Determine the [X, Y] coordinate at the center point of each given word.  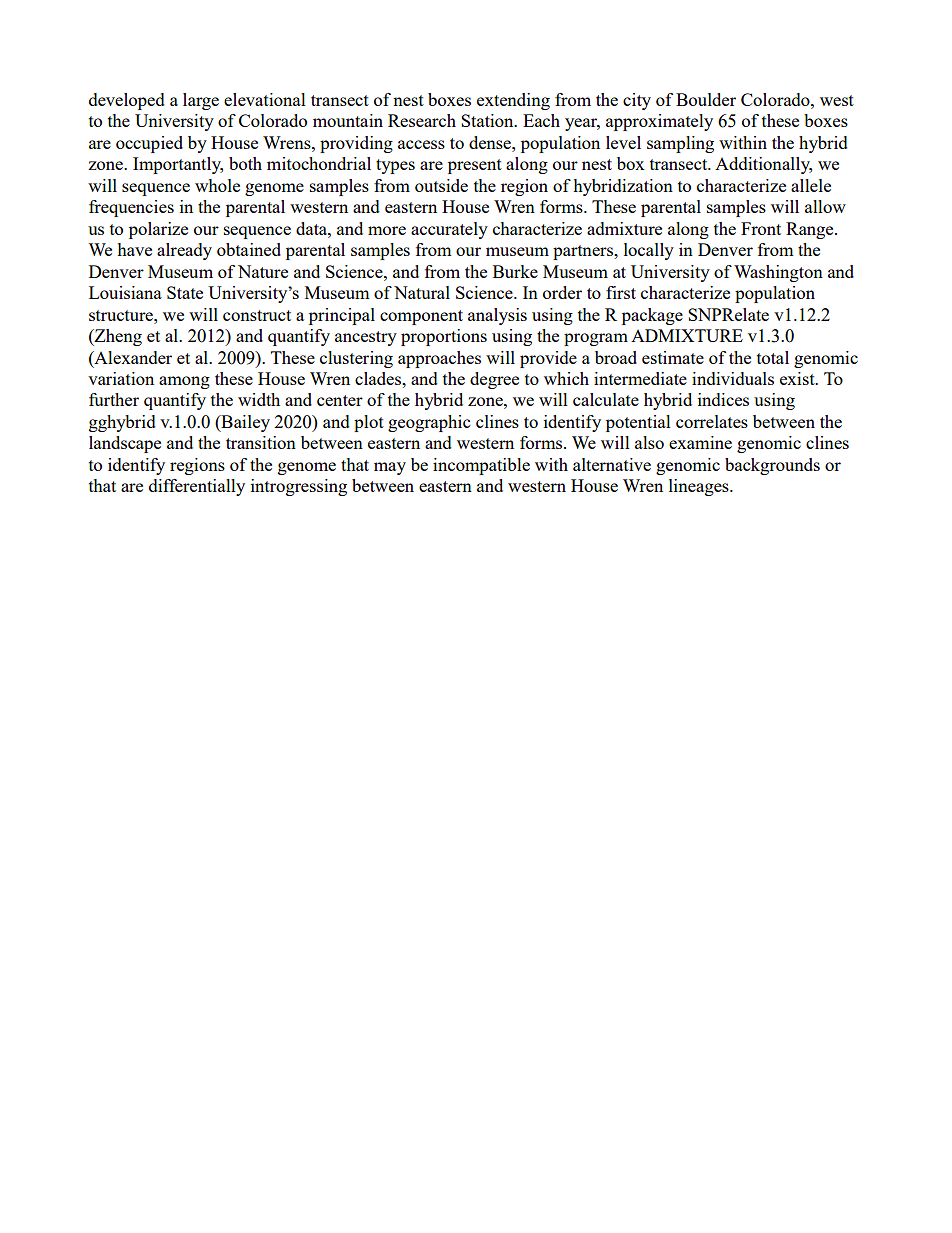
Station [488, 120]
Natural [422, 292]
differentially [197, 487]
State [185, 292]
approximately [659, 122]
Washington [778, 273]
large [201, 101]
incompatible [481, 466]
